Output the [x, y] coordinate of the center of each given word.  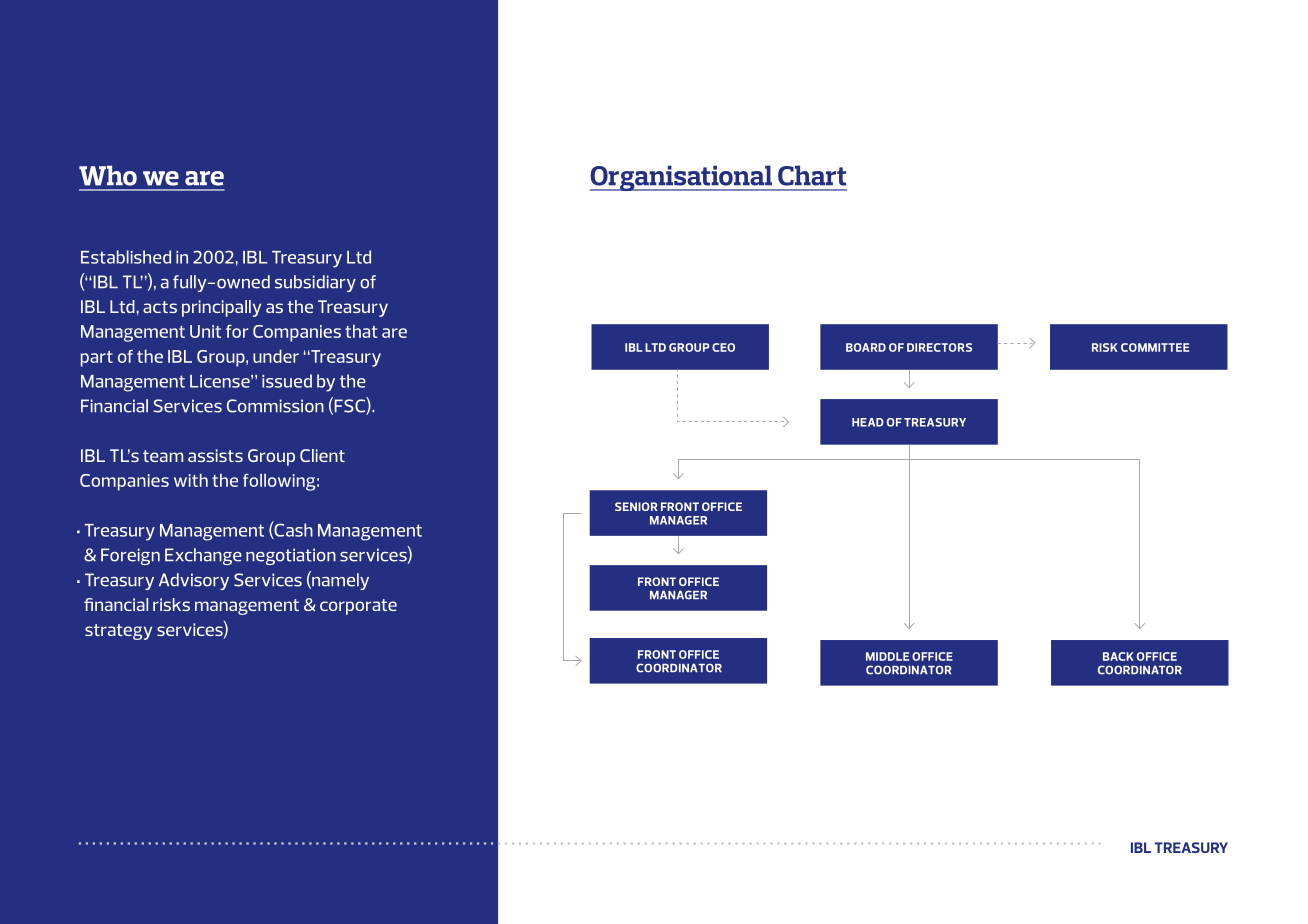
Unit [205, 331]
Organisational [682, 178]
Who [108, 175]
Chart [812, 175]
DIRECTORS [939, 347]
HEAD [868, 422]
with [191, 480]
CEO [723, 347]
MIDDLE [887, 656]
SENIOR [636, 506]
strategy [118, 632]
